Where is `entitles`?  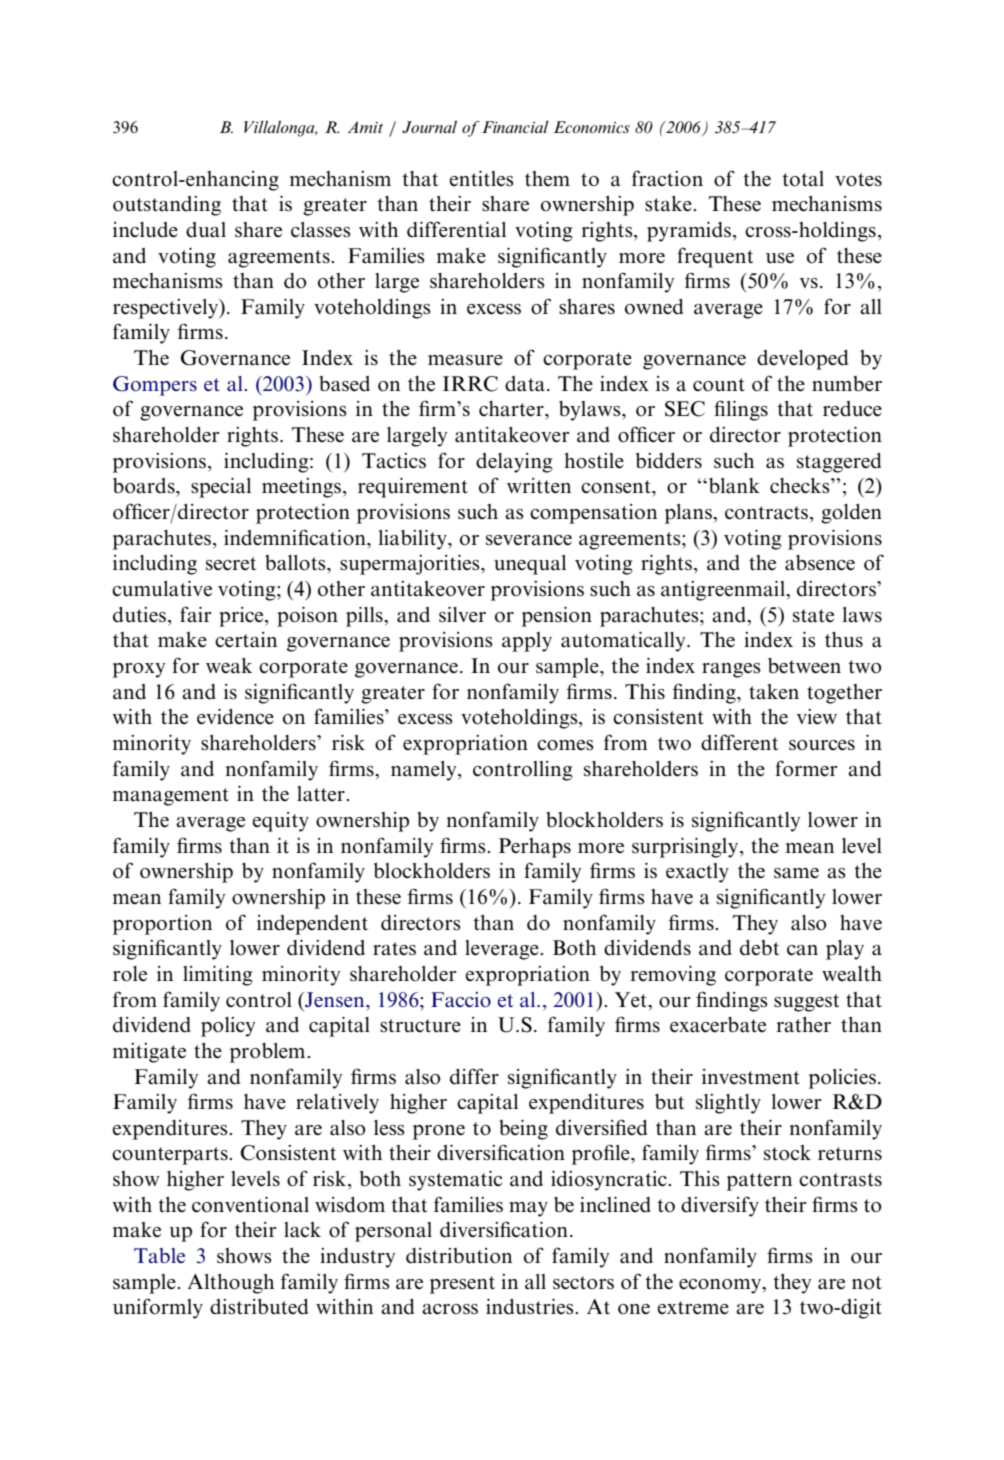
entitles is located at coordinates (481, 178).
